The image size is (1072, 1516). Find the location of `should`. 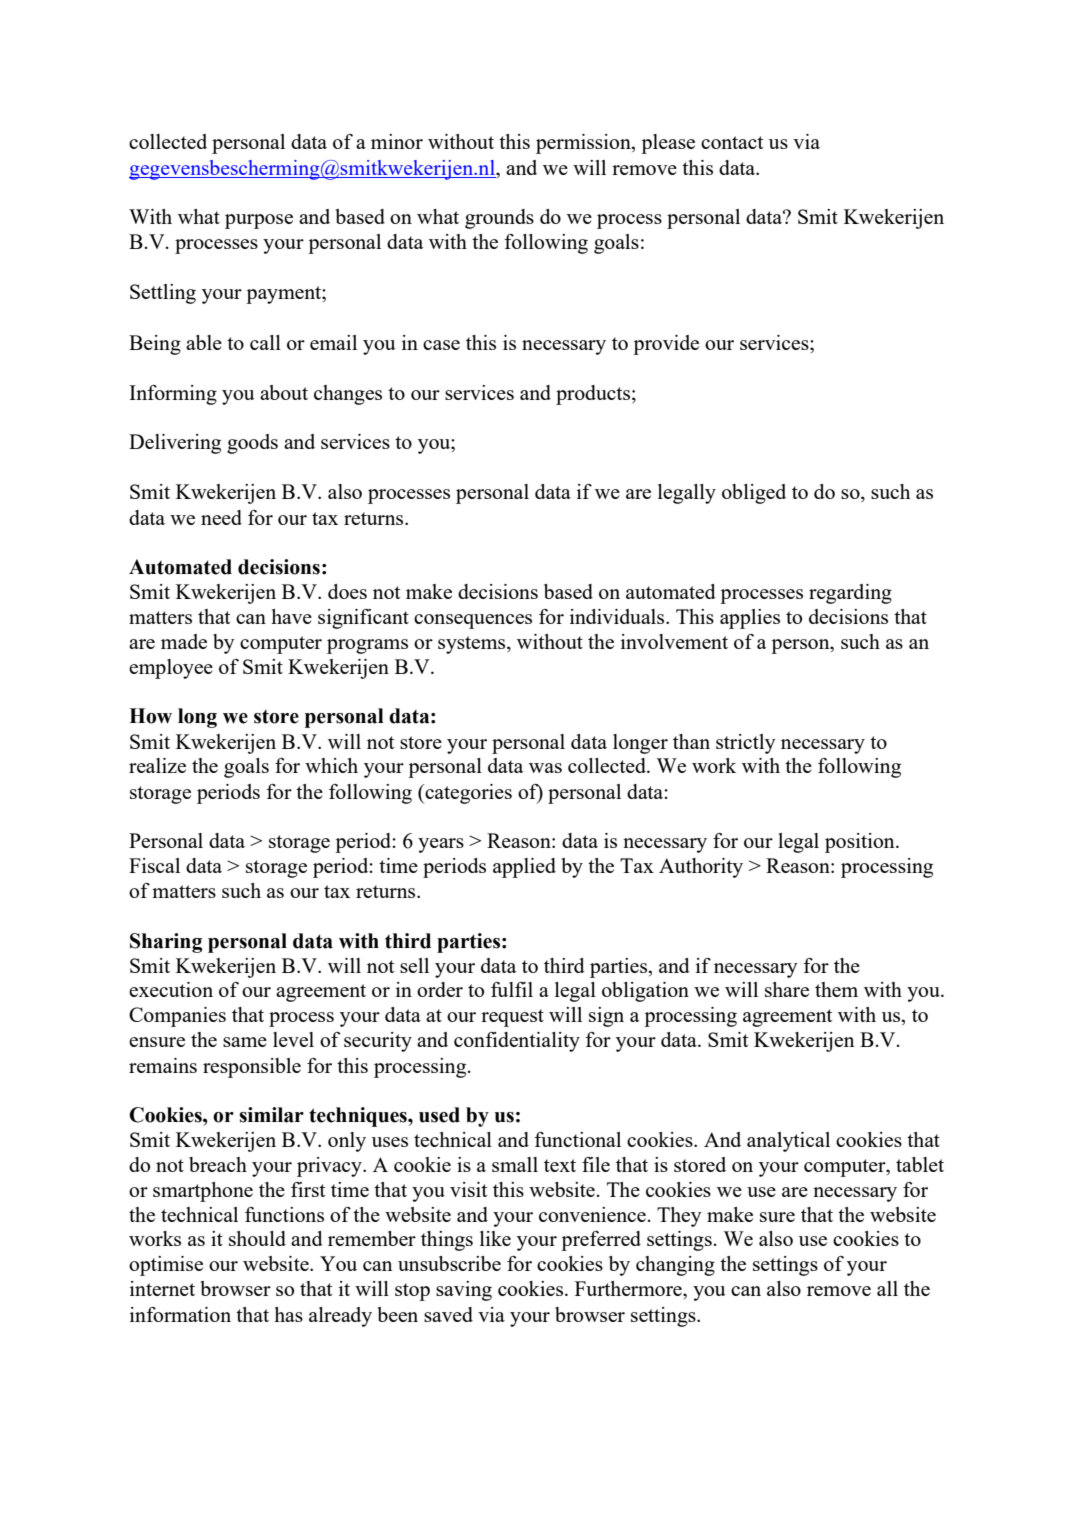

should is located at coordinates (257, 1238).
